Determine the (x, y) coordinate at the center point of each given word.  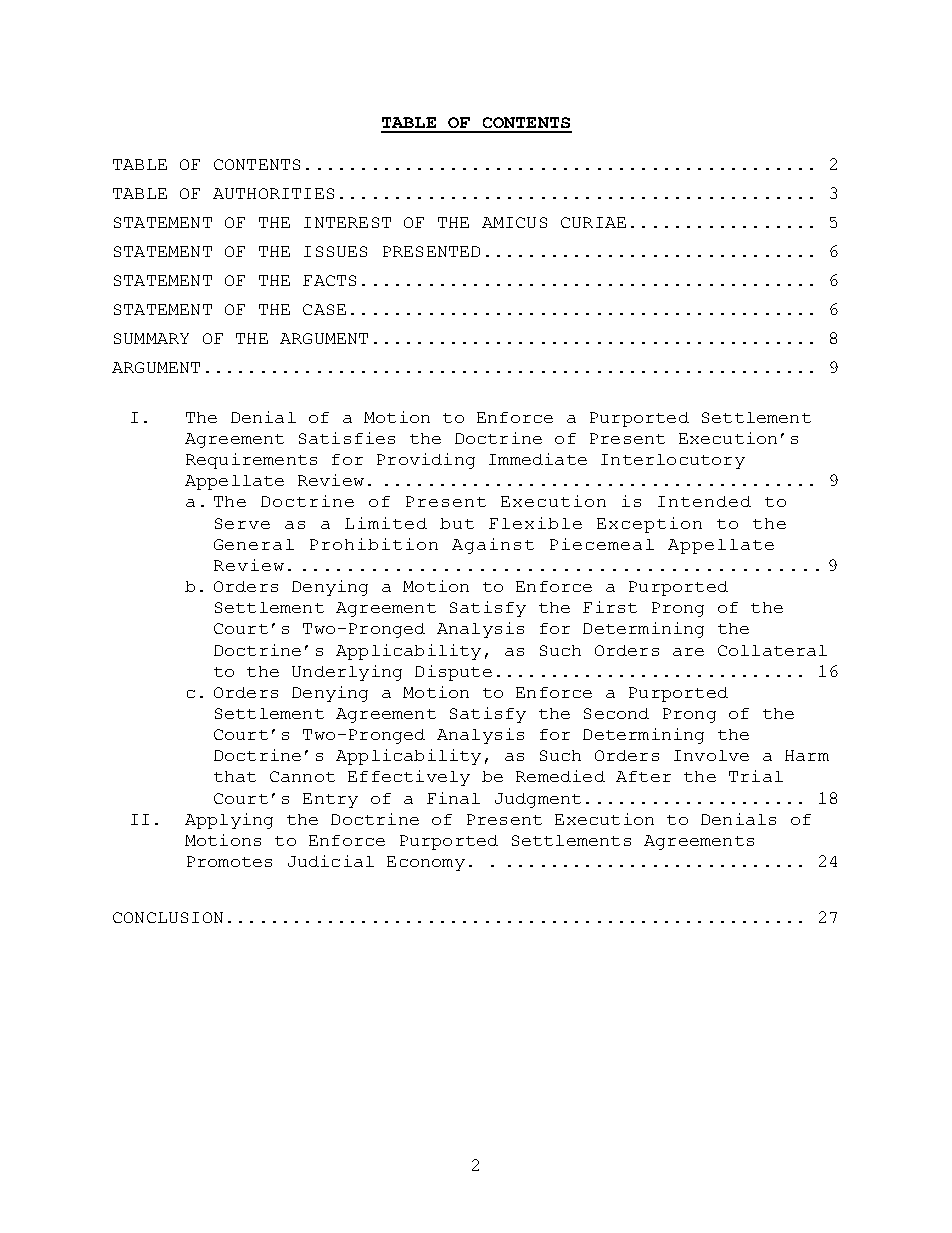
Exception (649, 525)
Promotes (229, 861)
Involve (711, 755)
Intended (704, 501)
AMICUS (514, 222)
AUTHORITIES (273, 193)
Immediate (538, 459)
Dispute (453, 673)
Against (493, 546)
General (254, 544)
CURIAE (593, 222)
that (235, 776)
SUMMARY (151, 338)
